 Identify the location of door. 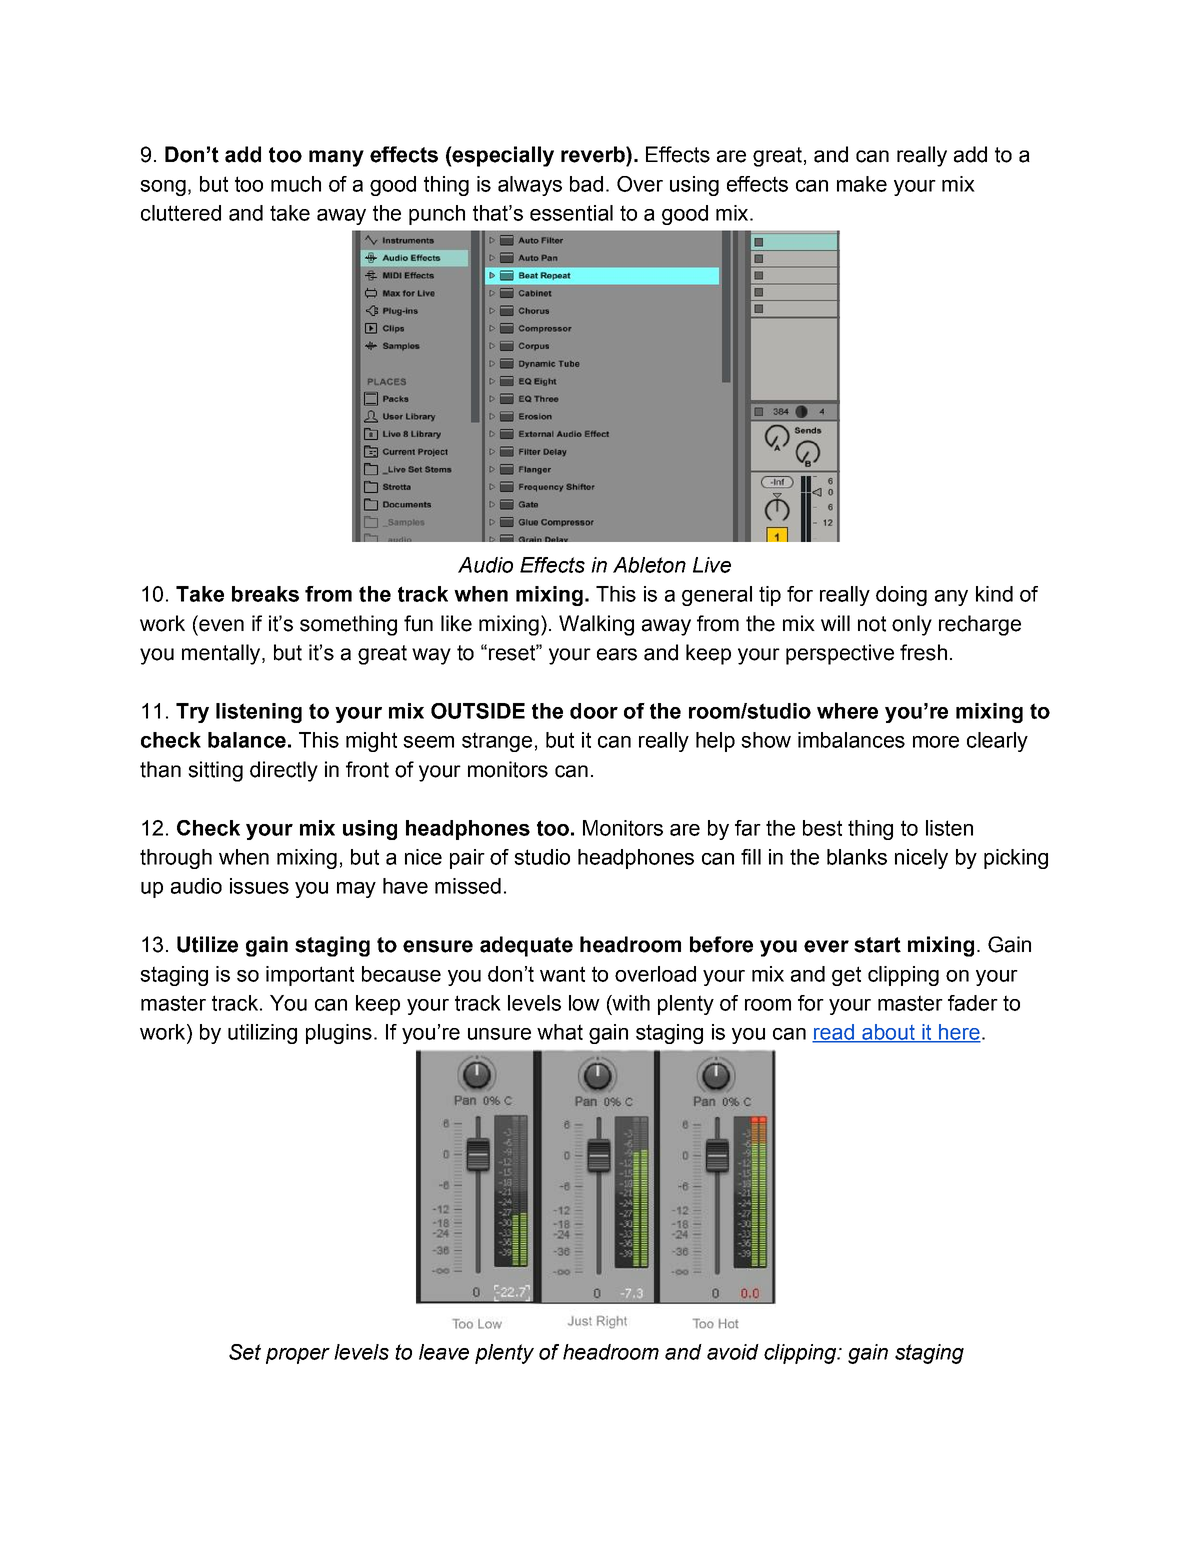
(594, 711).
